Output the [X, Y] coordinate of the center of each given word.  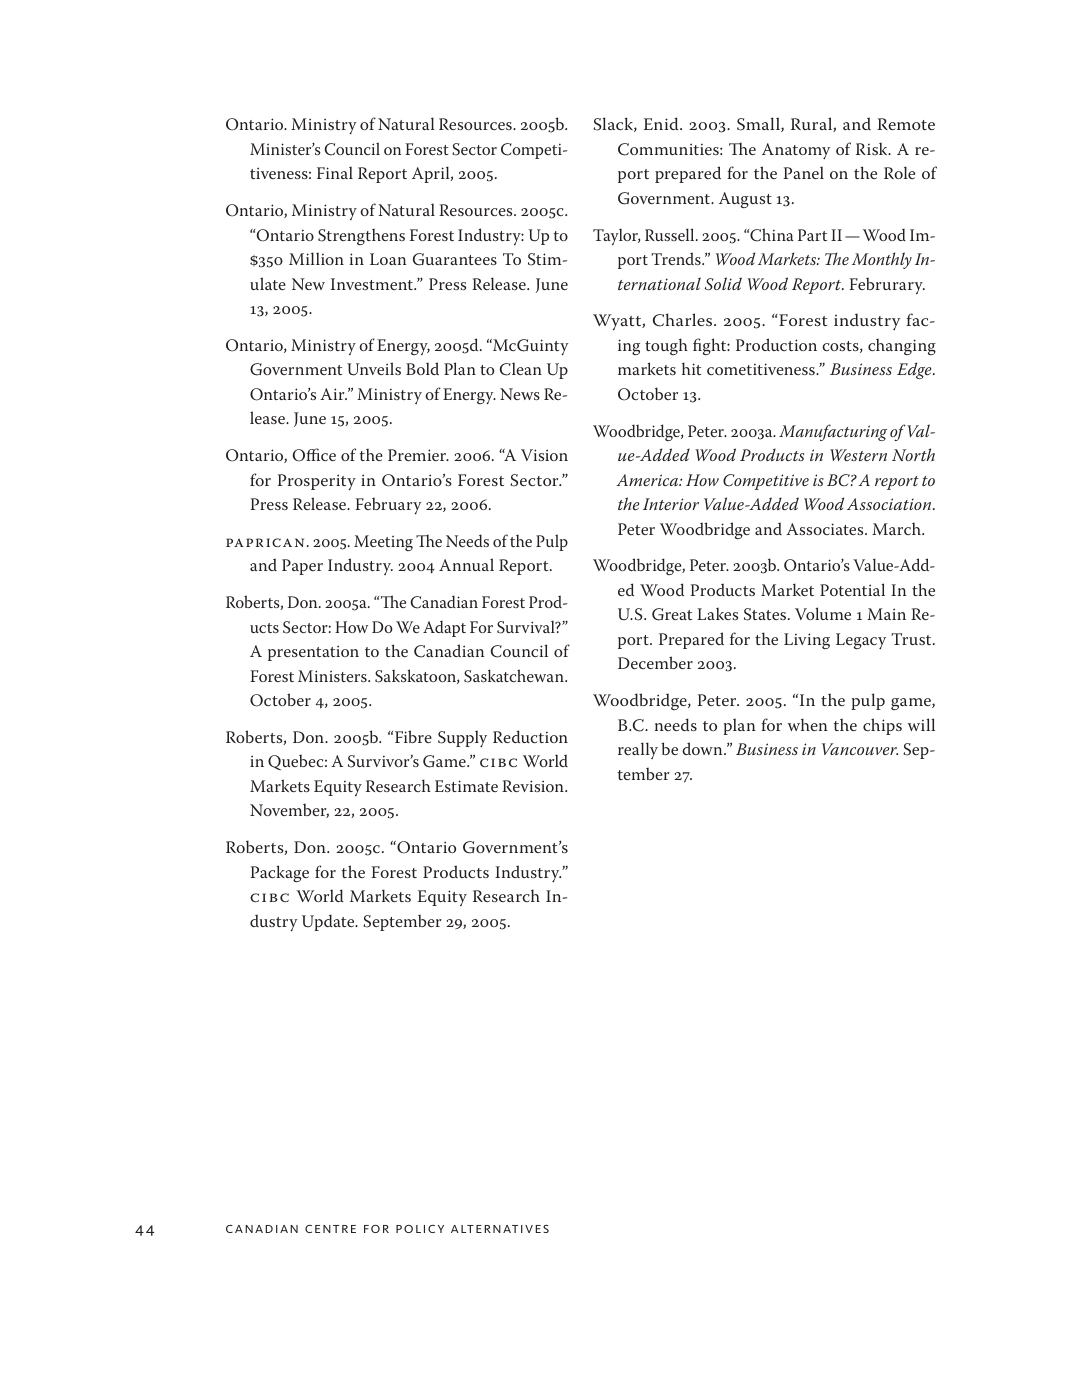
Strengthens [361, 237]
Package [280, 873]
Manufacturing [833, 432]
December [655, 662]
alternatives [500, 1229]
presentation [313, 653]
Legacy [861, 641]
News [520, 394]
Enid [662, 123]
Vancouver [860, 749]
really [638, 750]
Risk [873, 149]
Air [333, 394]
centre [330, 1229]
